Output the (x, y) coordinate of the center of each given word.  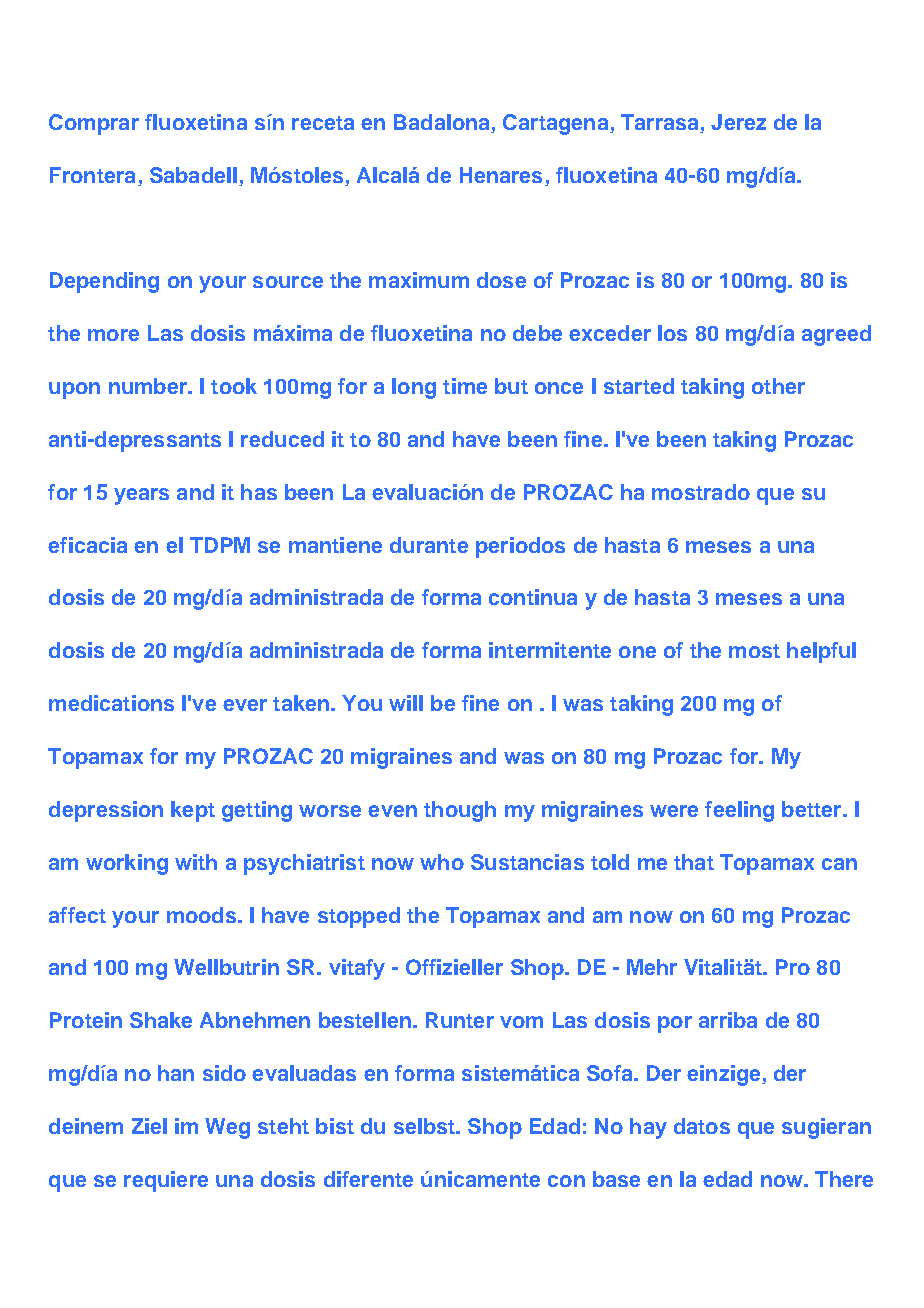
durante (429, 545)
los (672, 333)
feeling (739, 811)
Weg (227, 1128)
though (460, 811)
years (141, 496)
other (778, 386)
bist (335, 1126)
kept (193, 811)
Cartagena (557, 124)
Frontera (92, 175)
